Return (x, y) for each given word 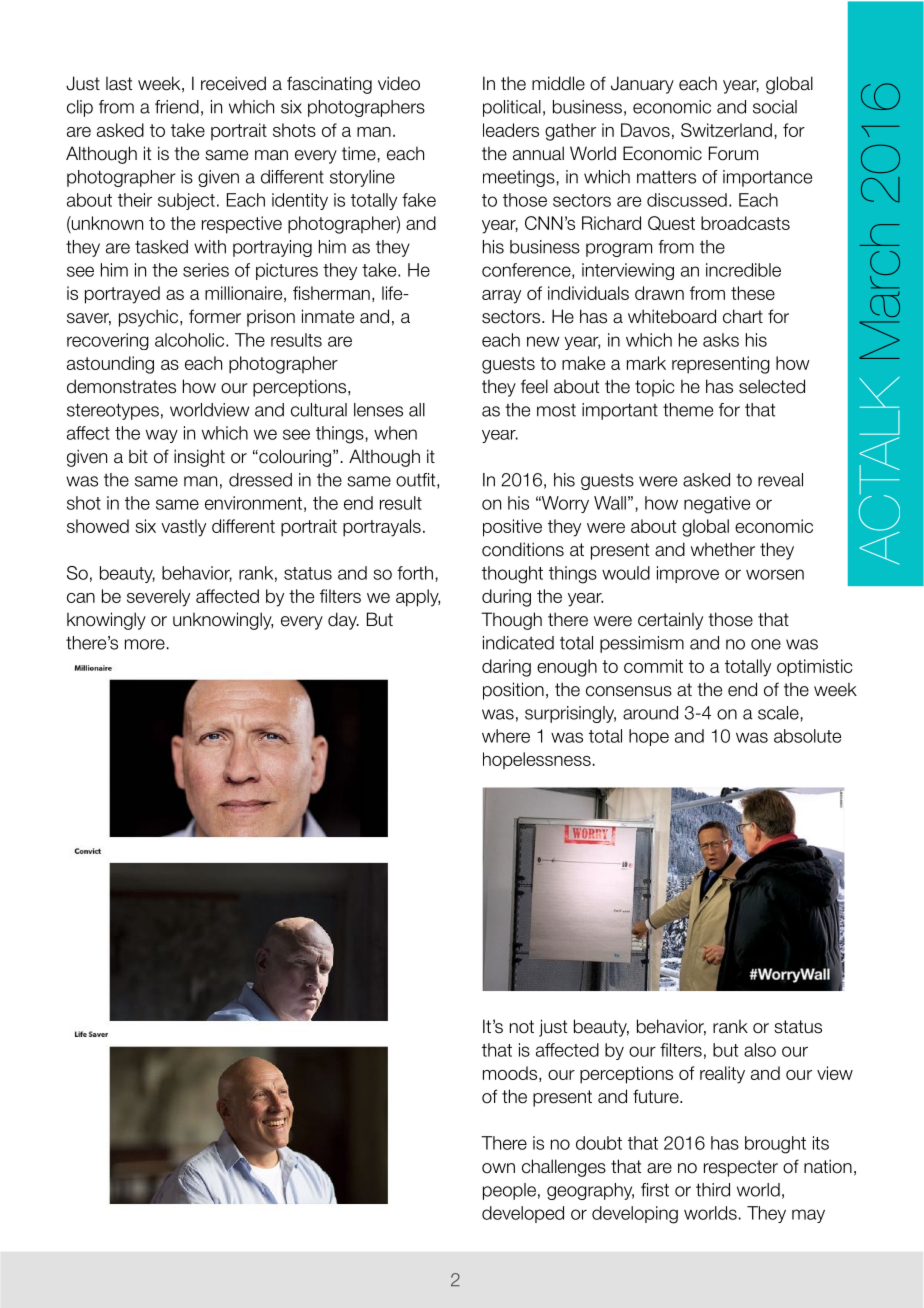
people (509, 1191)
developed (523, 1214)
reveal (780, 480)
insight (199, 458)
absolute (807, 736)
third (713, 1190)
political (512, 108)
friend (177, 107)
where (506, 736)
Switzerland (726, 130)
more (145, 644)
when (395, 433)
